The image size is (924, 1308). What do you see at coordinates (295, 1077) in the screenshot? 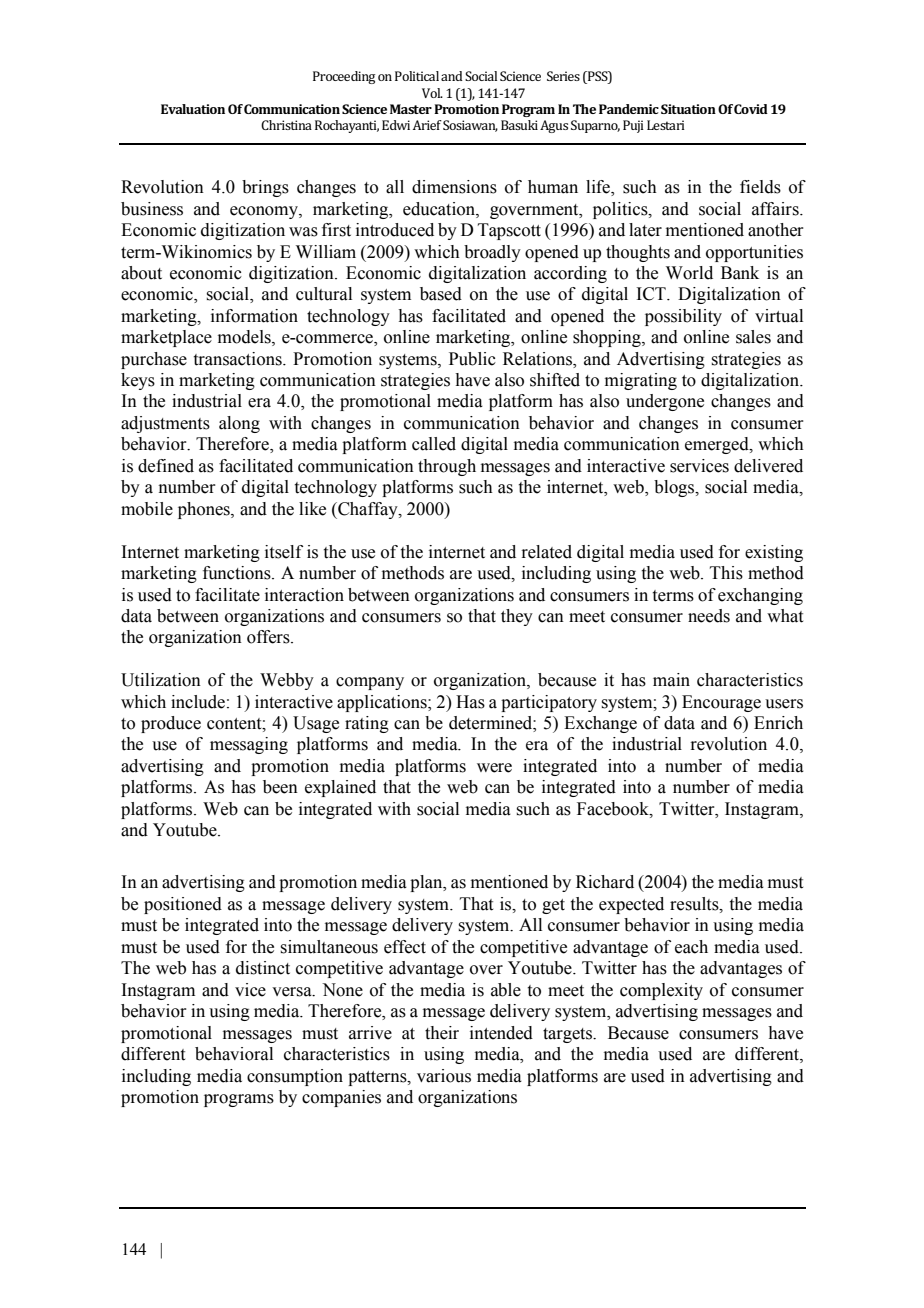
I see `consumption` at bounding box center [295, 1077].
